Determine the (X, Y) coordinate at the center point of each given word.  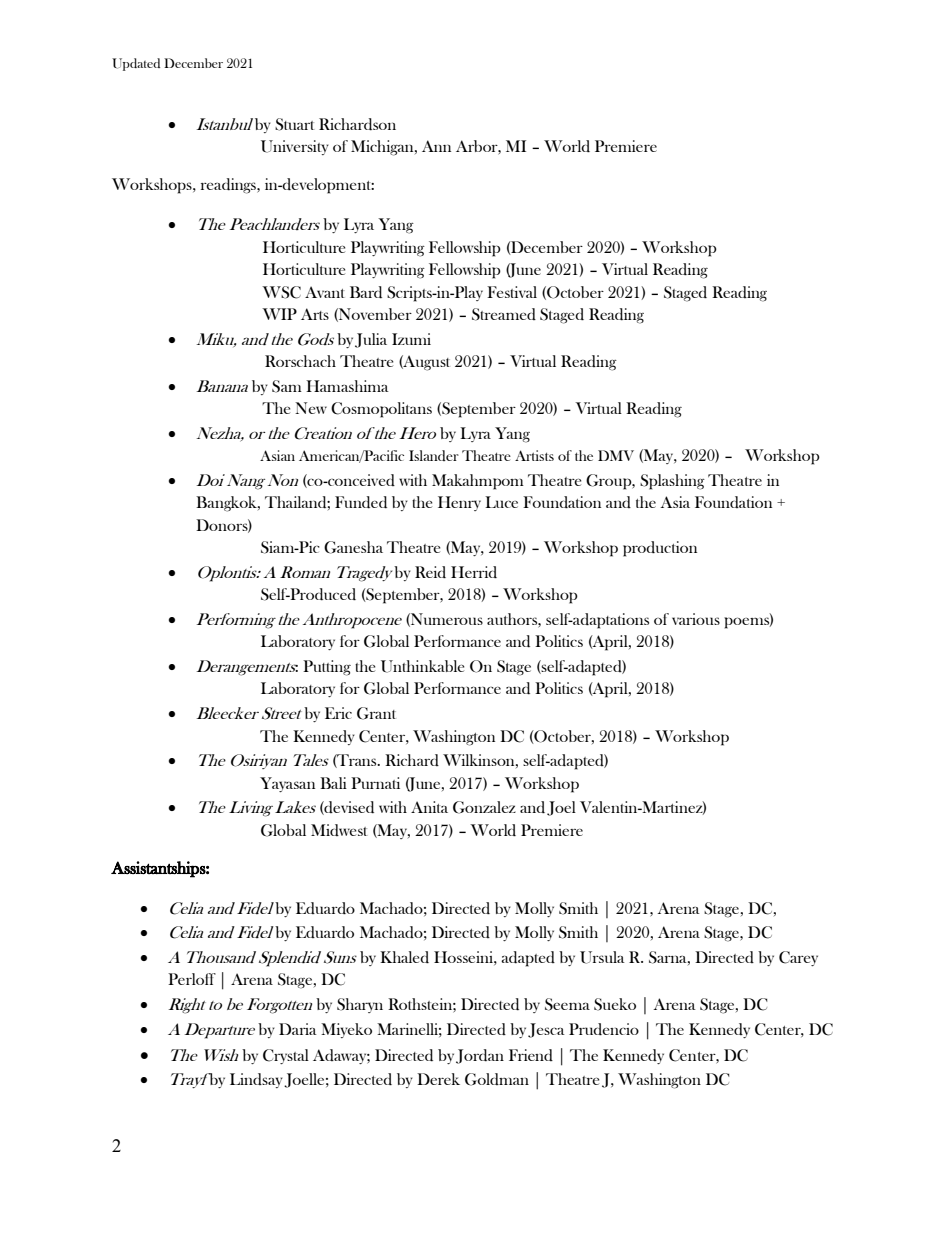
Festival (512, 292)
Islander (434, 455)
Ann (436, 146)
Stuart (295, 124)
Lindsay (256, 1080)
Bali (333, 783)
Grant (376, 713)
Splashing (672, 482)
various (696, 619)
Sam (287, 386)
